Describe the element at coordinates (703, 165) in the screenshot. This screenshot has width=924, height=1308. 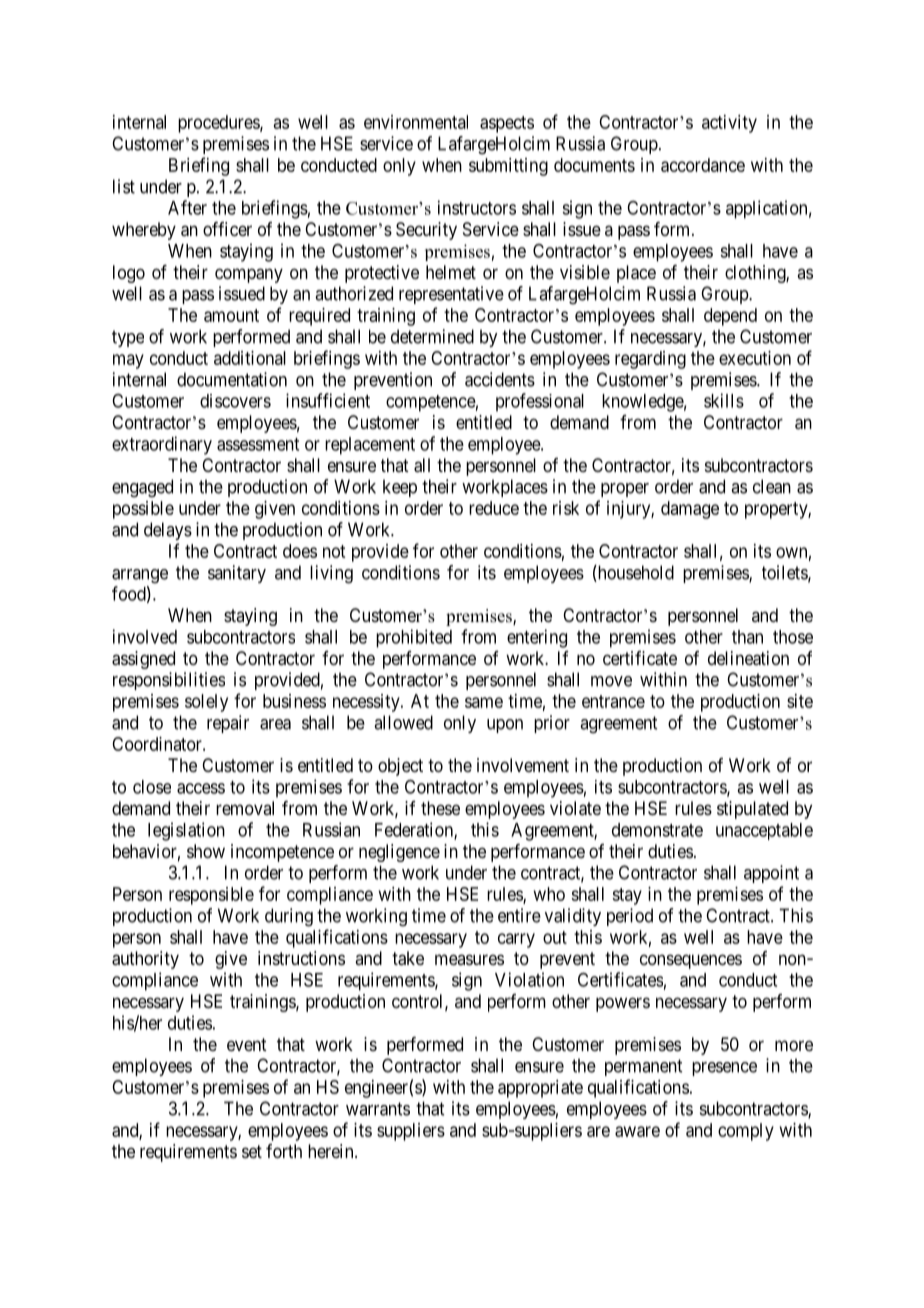
I see `accordance` at that location.
